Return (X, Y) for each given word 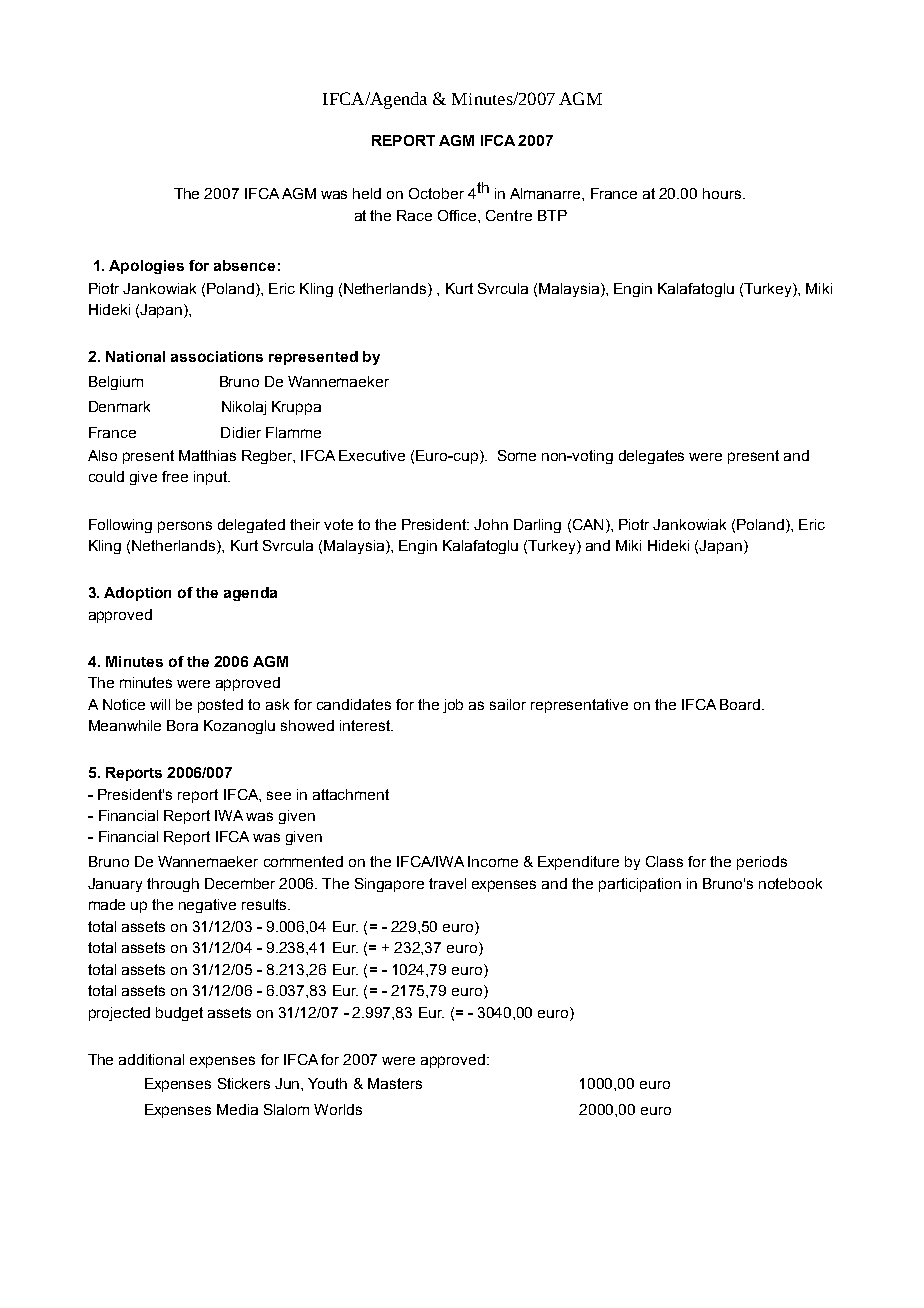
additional (151, 1059)
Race (414, 215)
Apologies (146, 267)
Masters (395, 1083)
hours (723, 193)
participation (640, 885)
